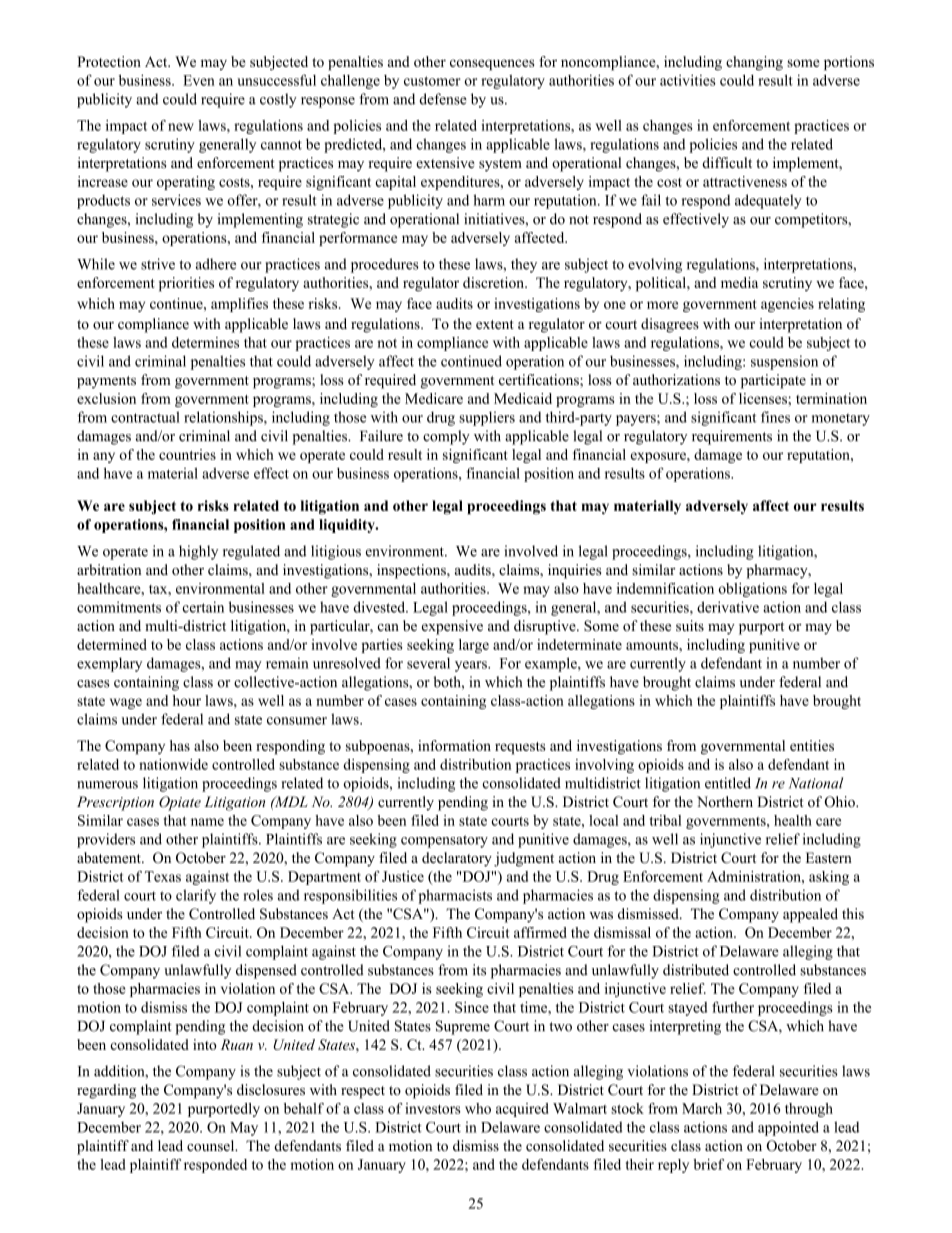 The width and height of the image is (952, 1233). I want to click on obligations, so click(752, 590).
